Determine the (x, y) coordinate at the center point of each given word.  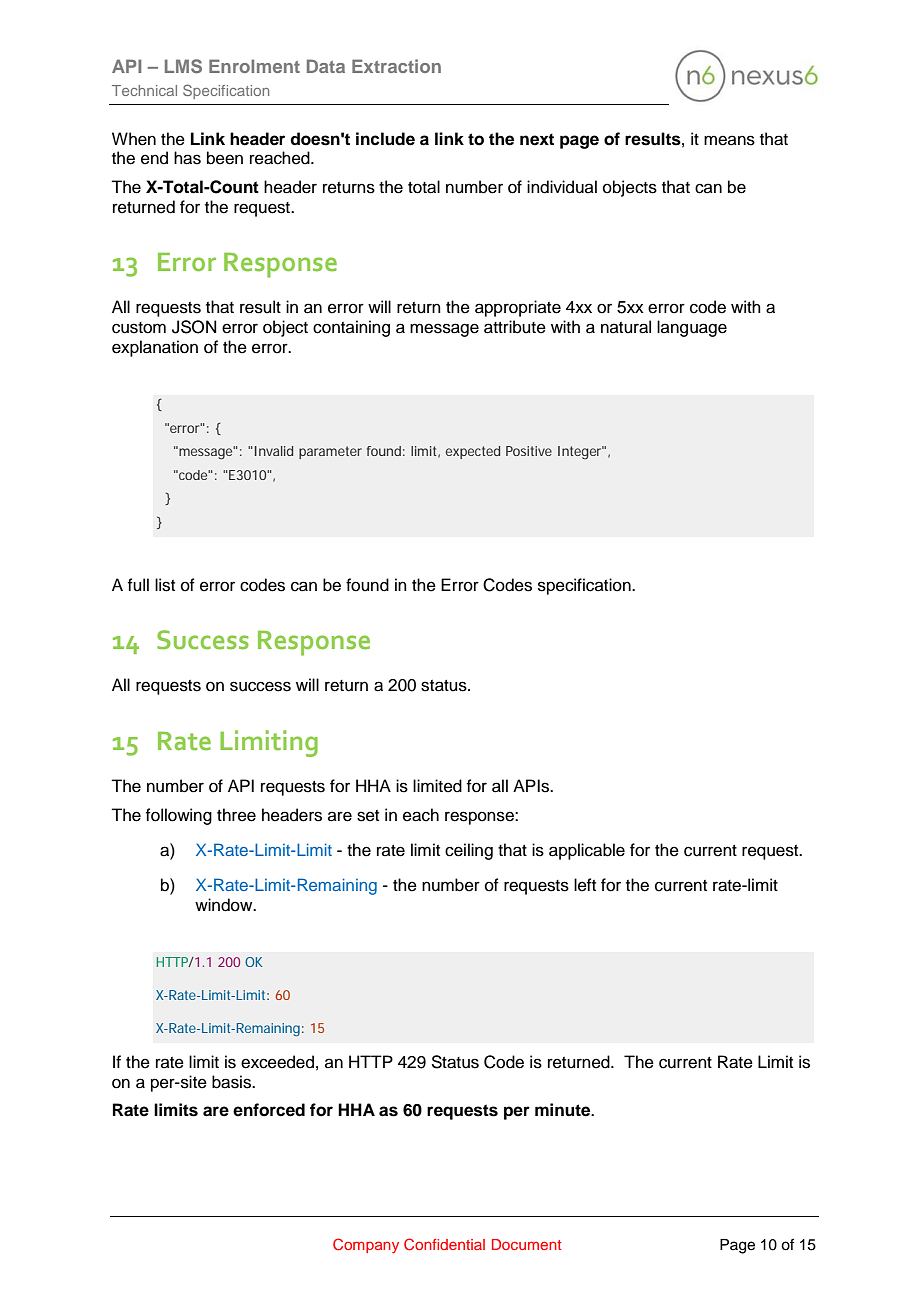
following (178, 816)
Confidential (444, 1244)
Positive (529, 451)
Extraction (396, 66)
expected (473, 452)
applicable (587, 851)
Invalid (274, 451)
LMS (183, 66)
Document (527, 1244)
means (729, 140)
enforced (269, 1110)
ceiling (469, 851)
